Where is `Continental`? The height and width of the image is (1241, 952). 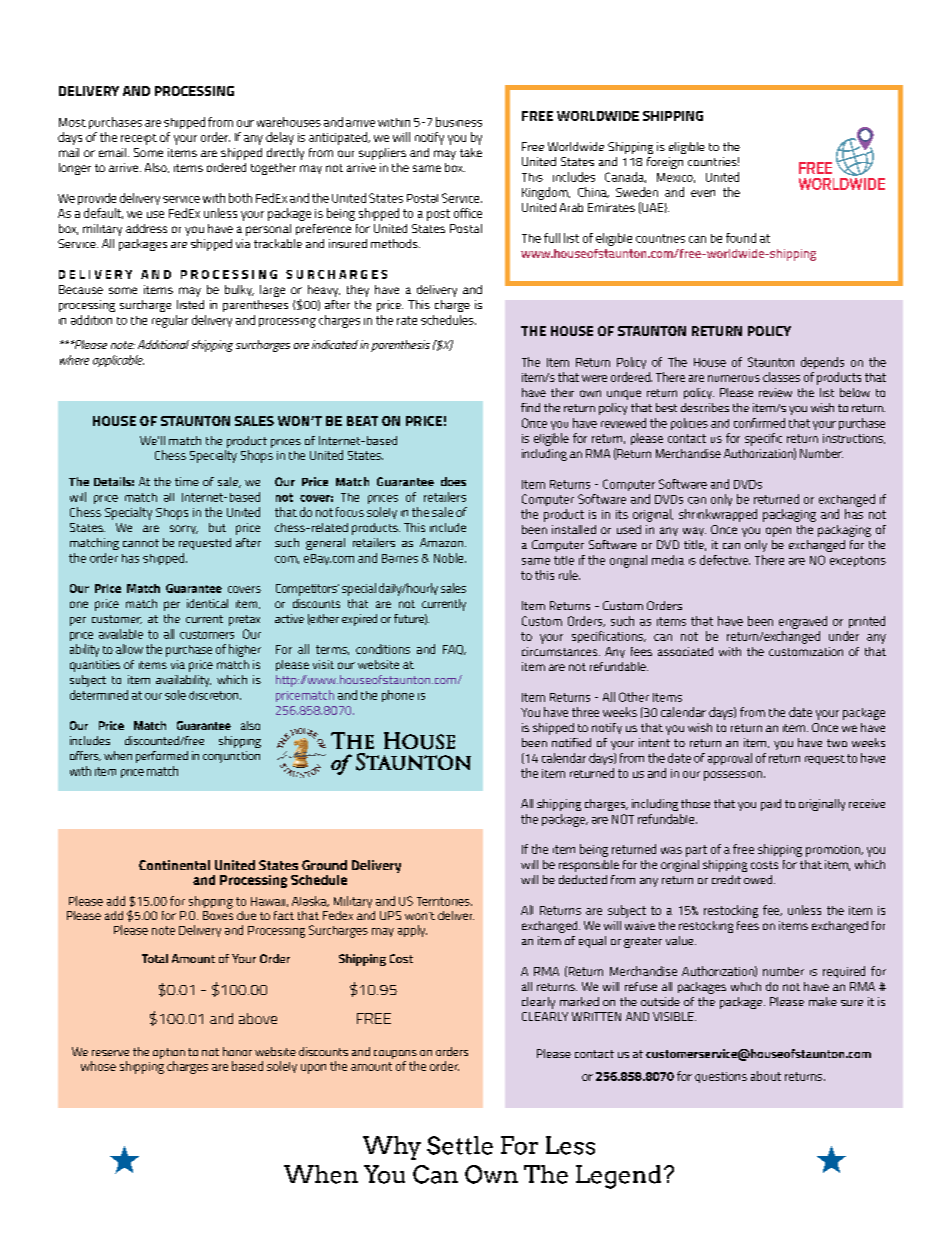
Continental is located at coordinates (174, 865).
